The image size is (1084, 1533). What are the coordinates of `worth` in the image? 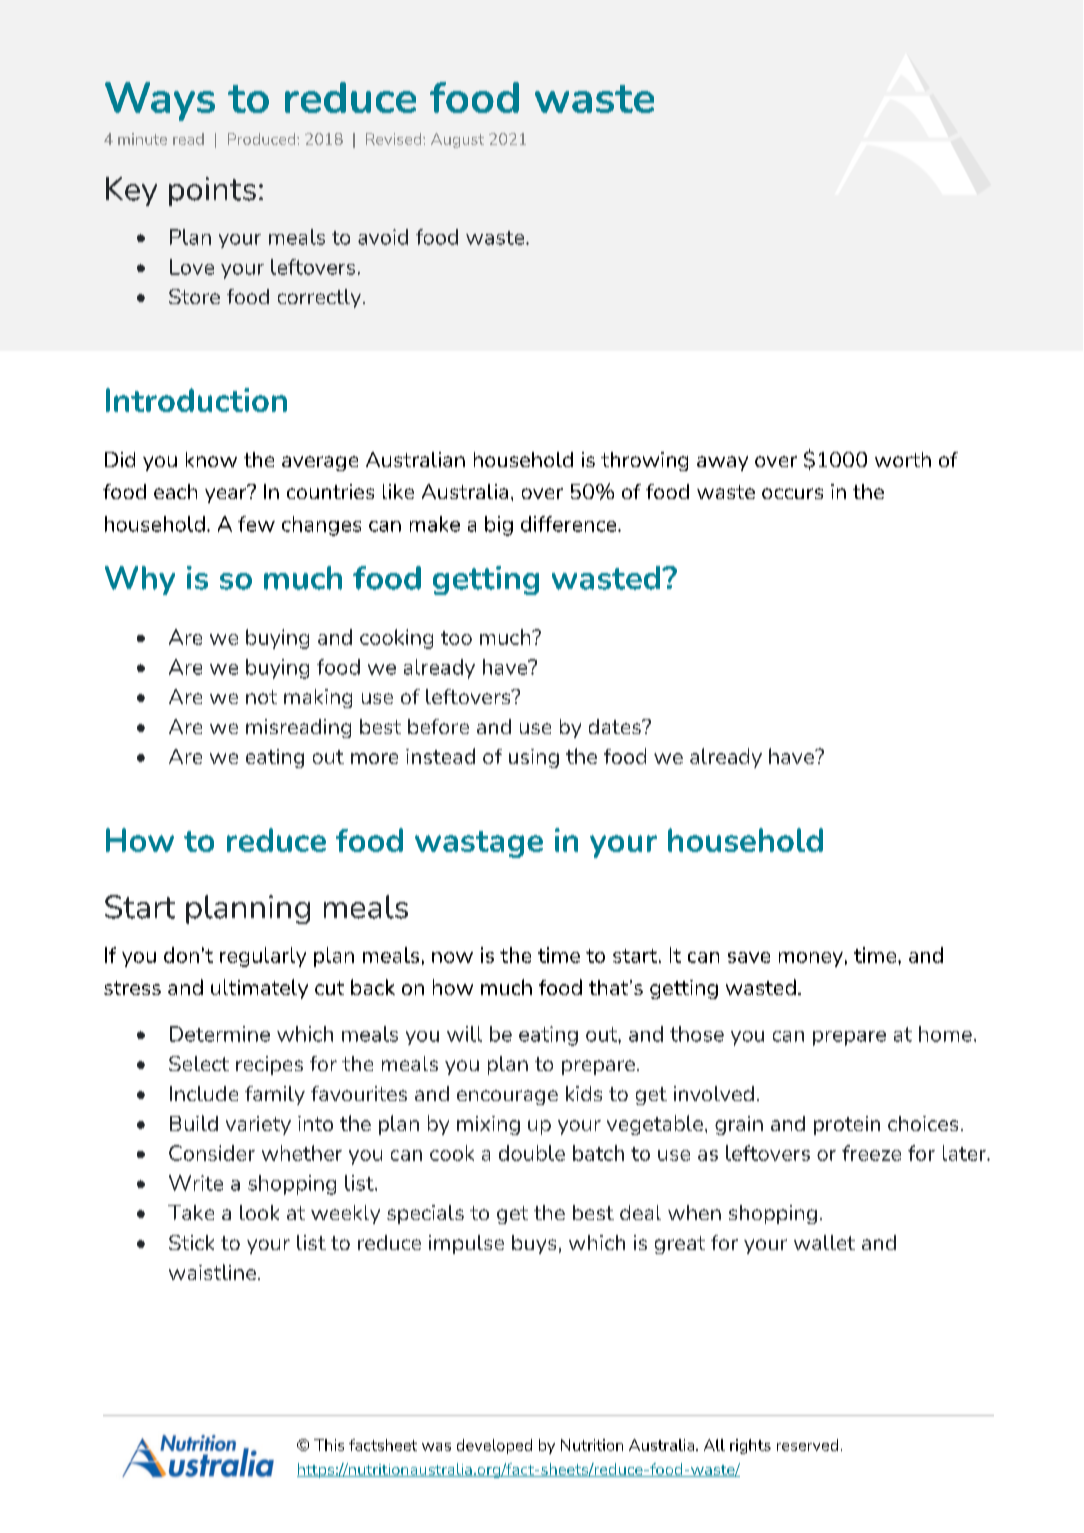 It's located at (903, 459).
